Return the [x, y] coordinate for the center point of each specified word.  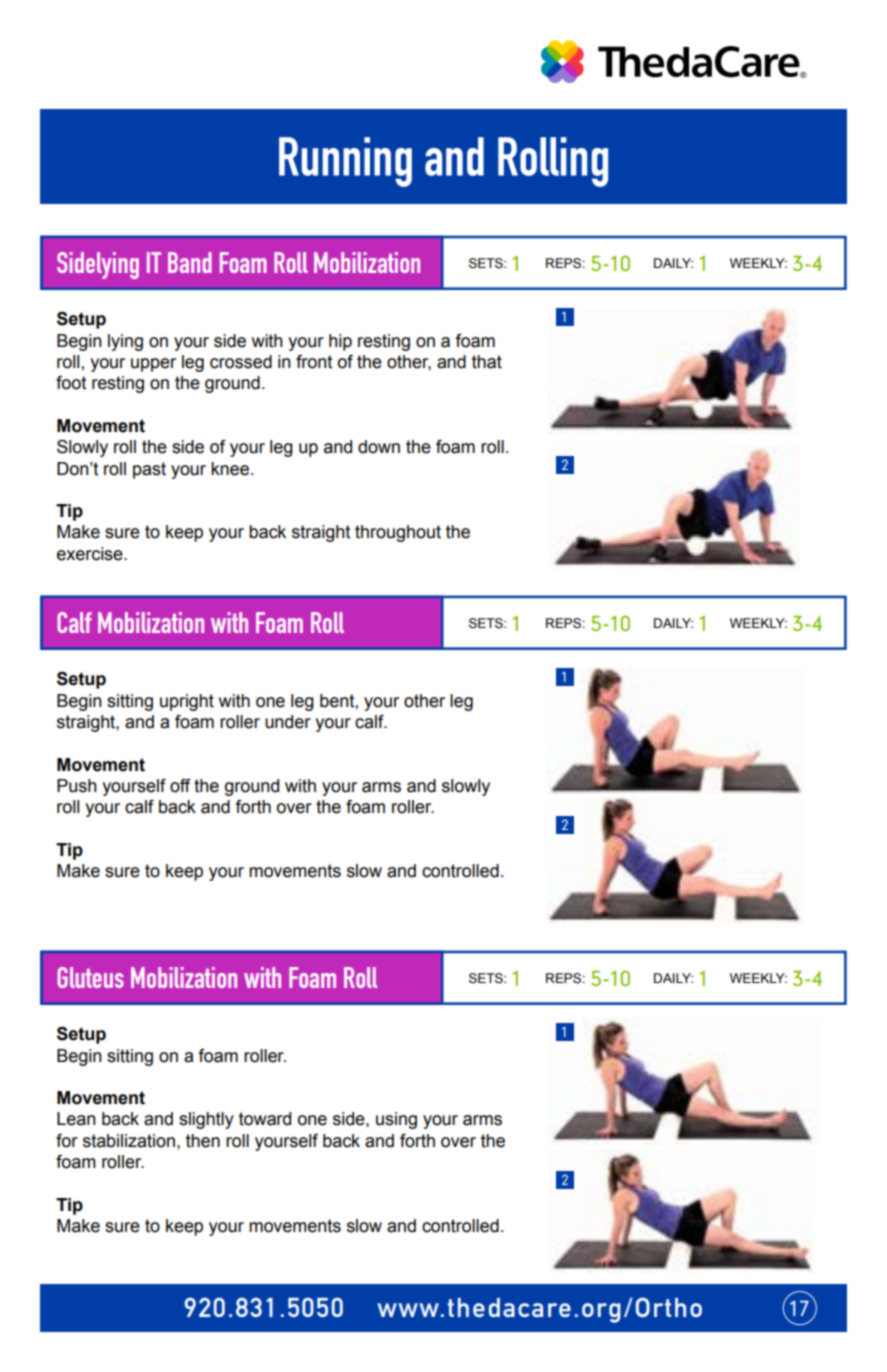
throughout [398, 533]
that [487, 362]
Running [345, 162]
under [288, 722]
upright [187, 702]
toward [265, 1119]
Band [190, 262]
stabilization [129, 1141]
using [396, 1120]
